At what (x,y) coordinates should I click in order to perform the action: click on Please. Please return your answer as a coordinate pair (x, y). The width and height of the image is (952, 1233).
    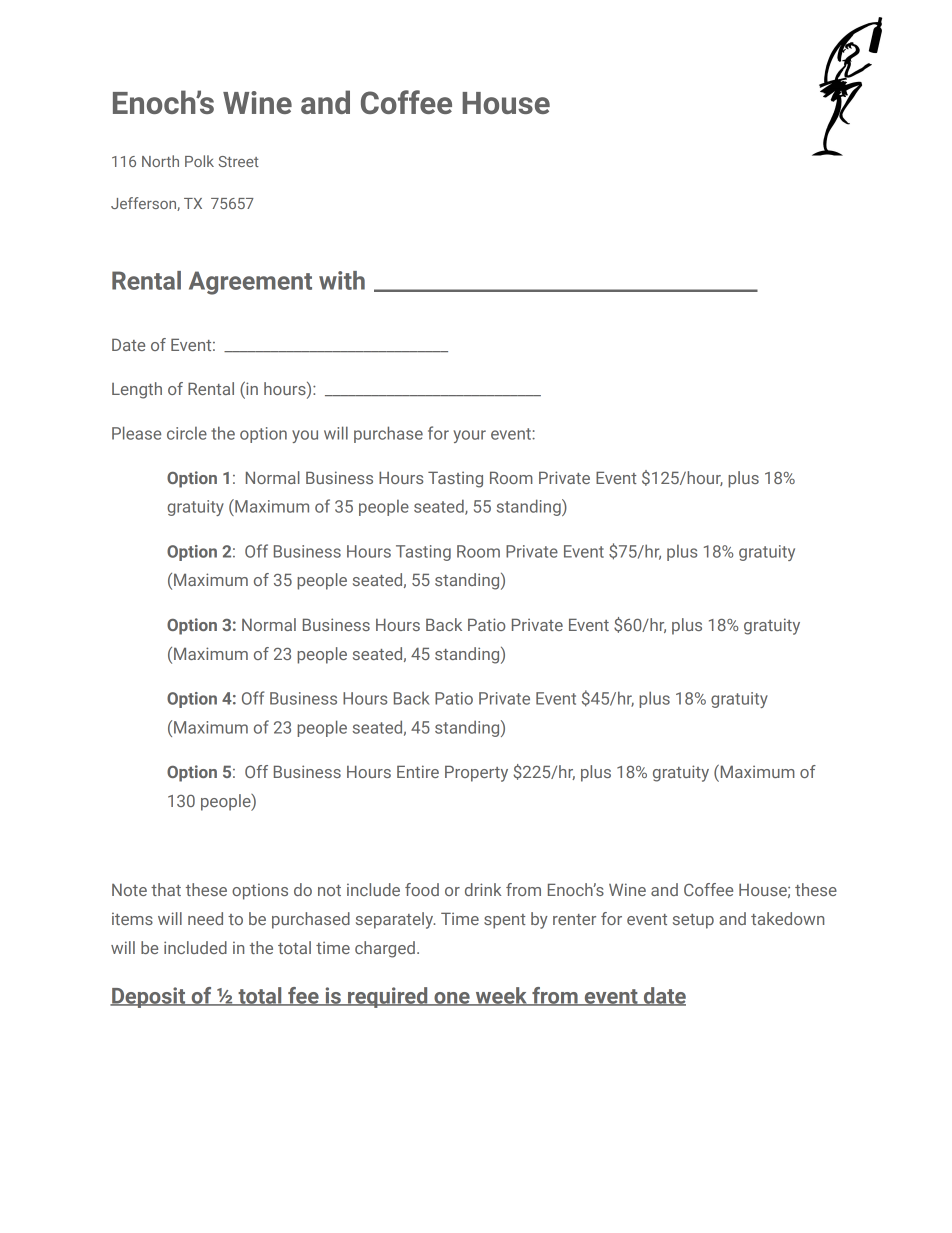
    Looking at the image, I should click on (136, 433).
